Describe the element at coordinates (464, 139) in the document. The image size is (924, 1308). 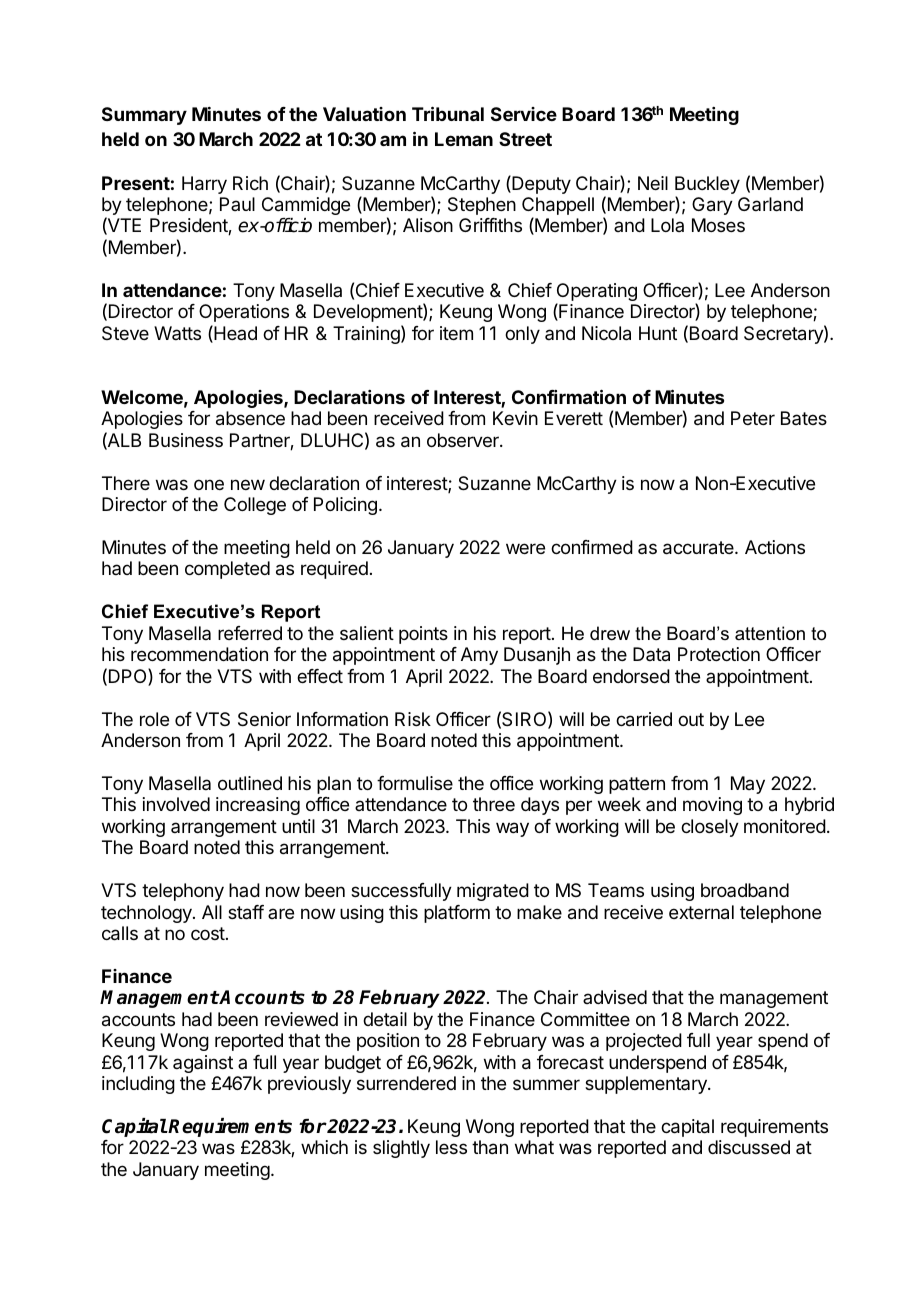
I see `Leman` at that location.
